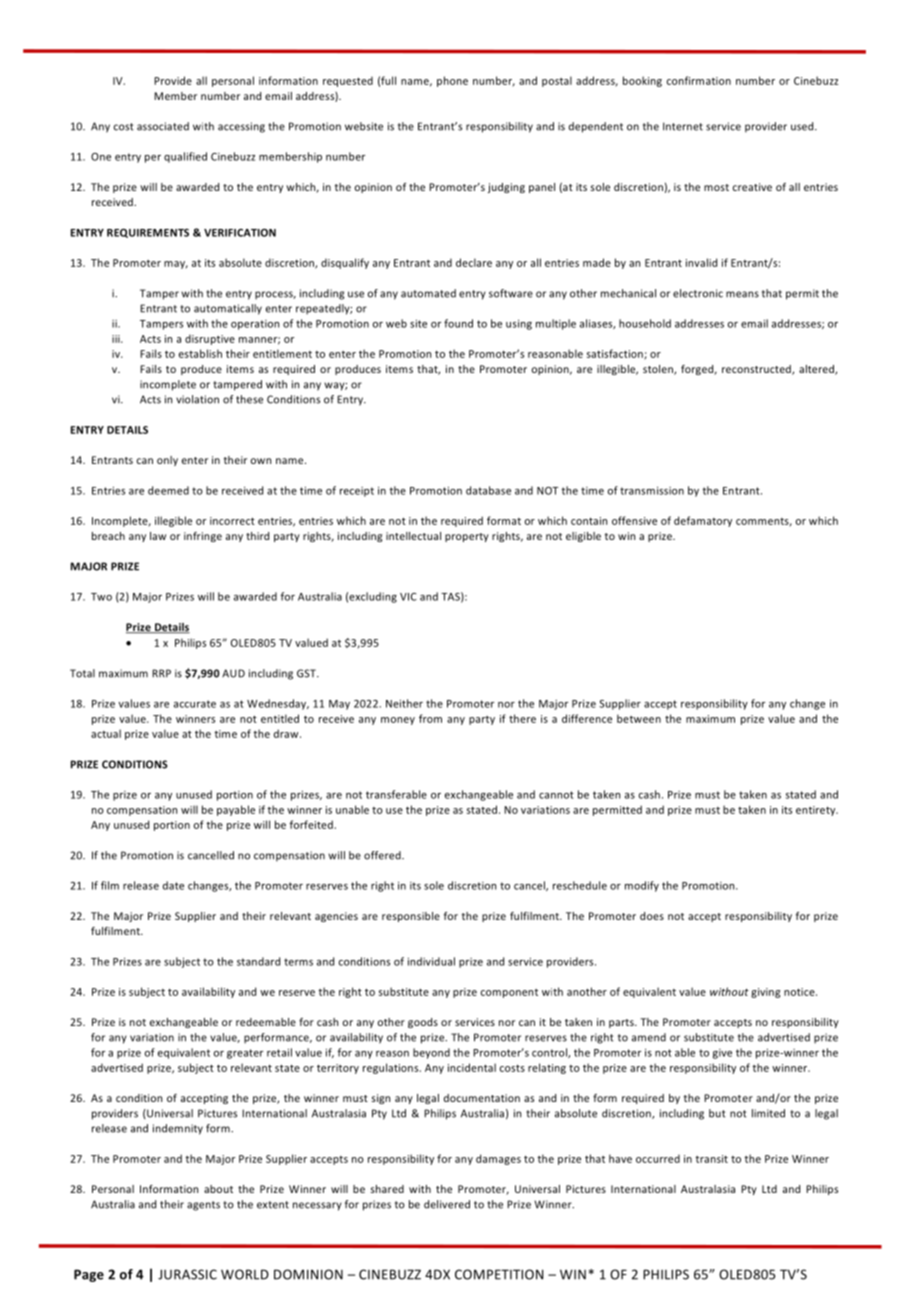  Describe the element at coordinates (187, 1274) in the image. I see `JURASSIC` at that location.
